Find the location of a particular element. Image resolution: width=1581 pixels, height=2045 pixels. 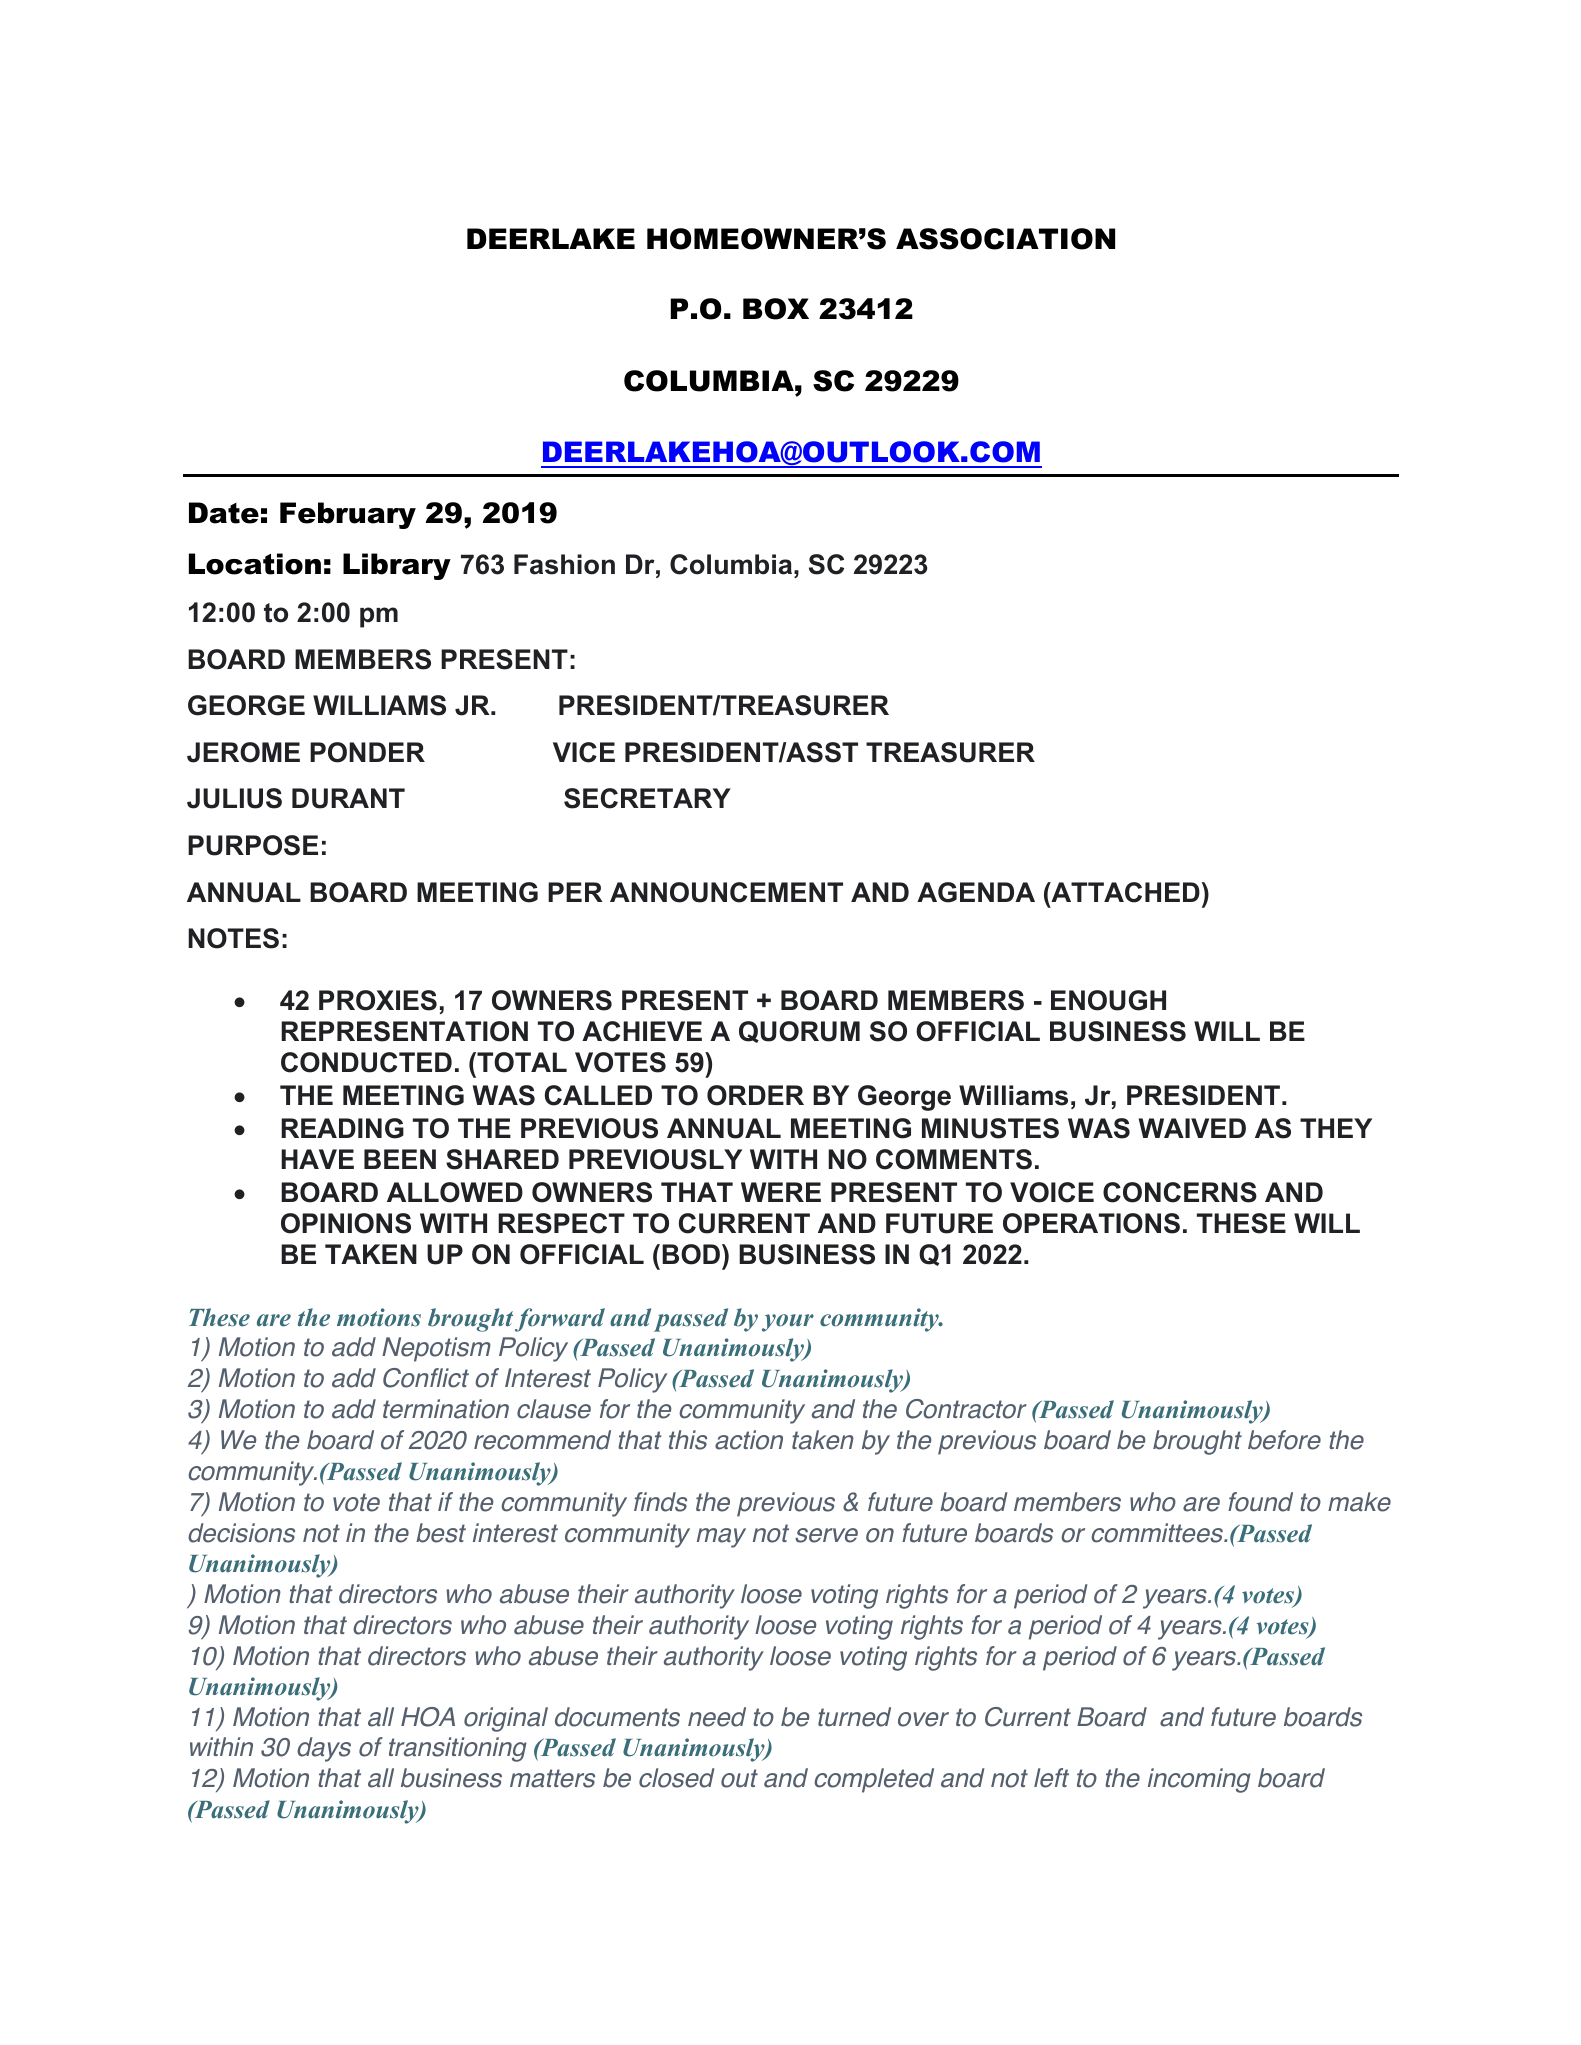

PROXIES is located at coordinates (378, 1000).
